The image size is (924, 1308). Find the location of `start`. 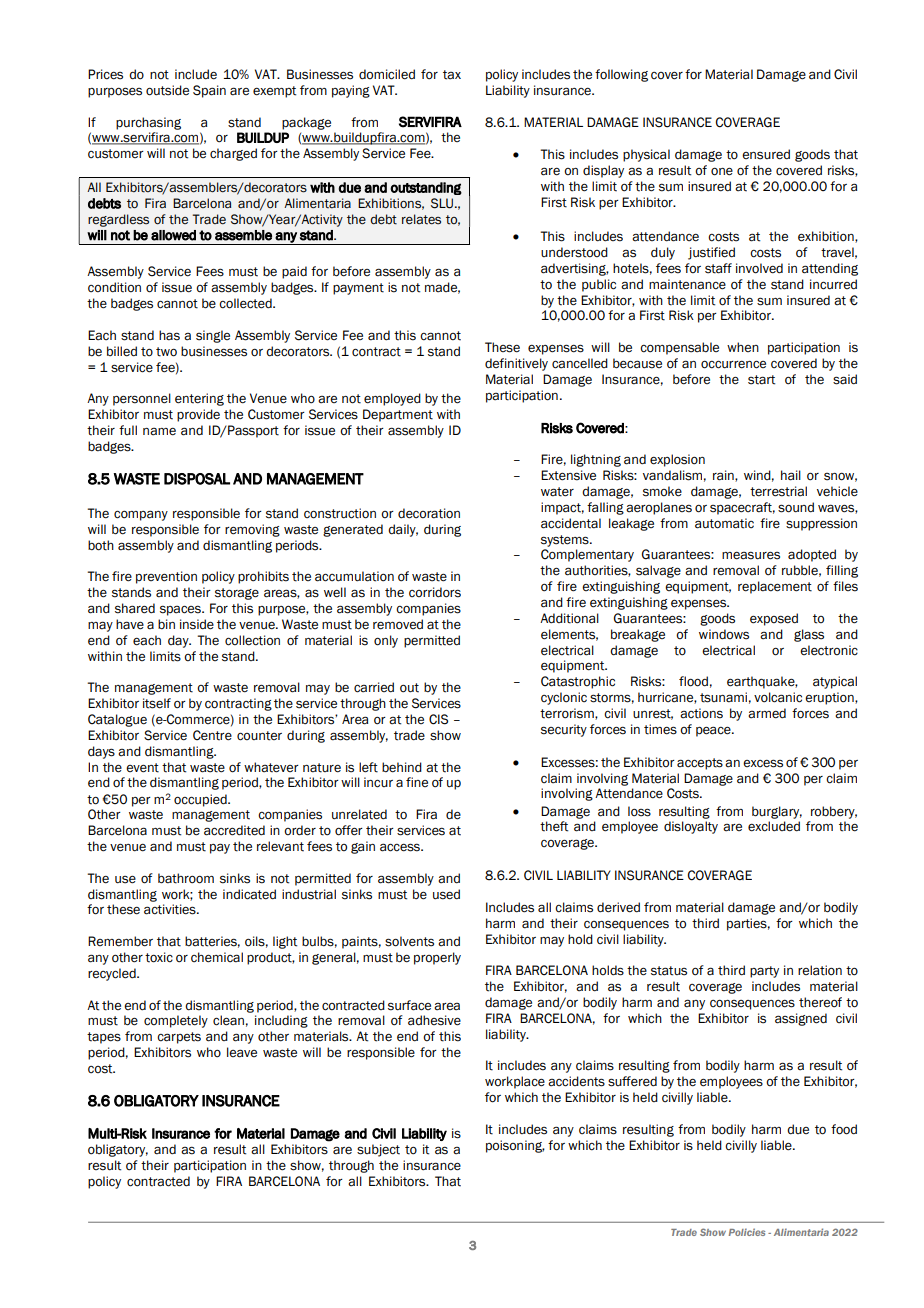

start is located at coordinates (761, 380).
